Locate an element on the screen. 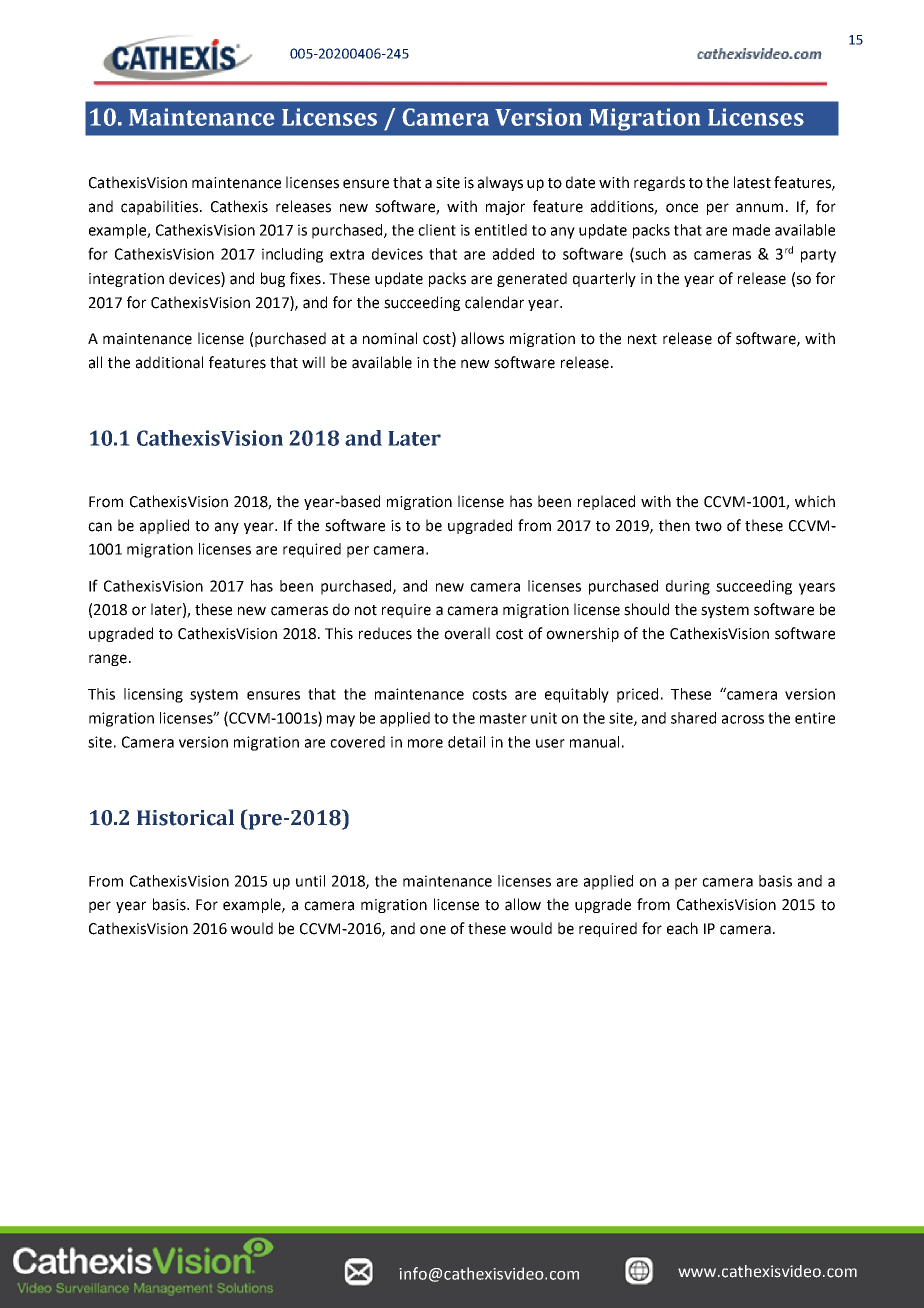 The height and width of the screenshot is (1308, 924). until is located at coordinates (310, 881).
